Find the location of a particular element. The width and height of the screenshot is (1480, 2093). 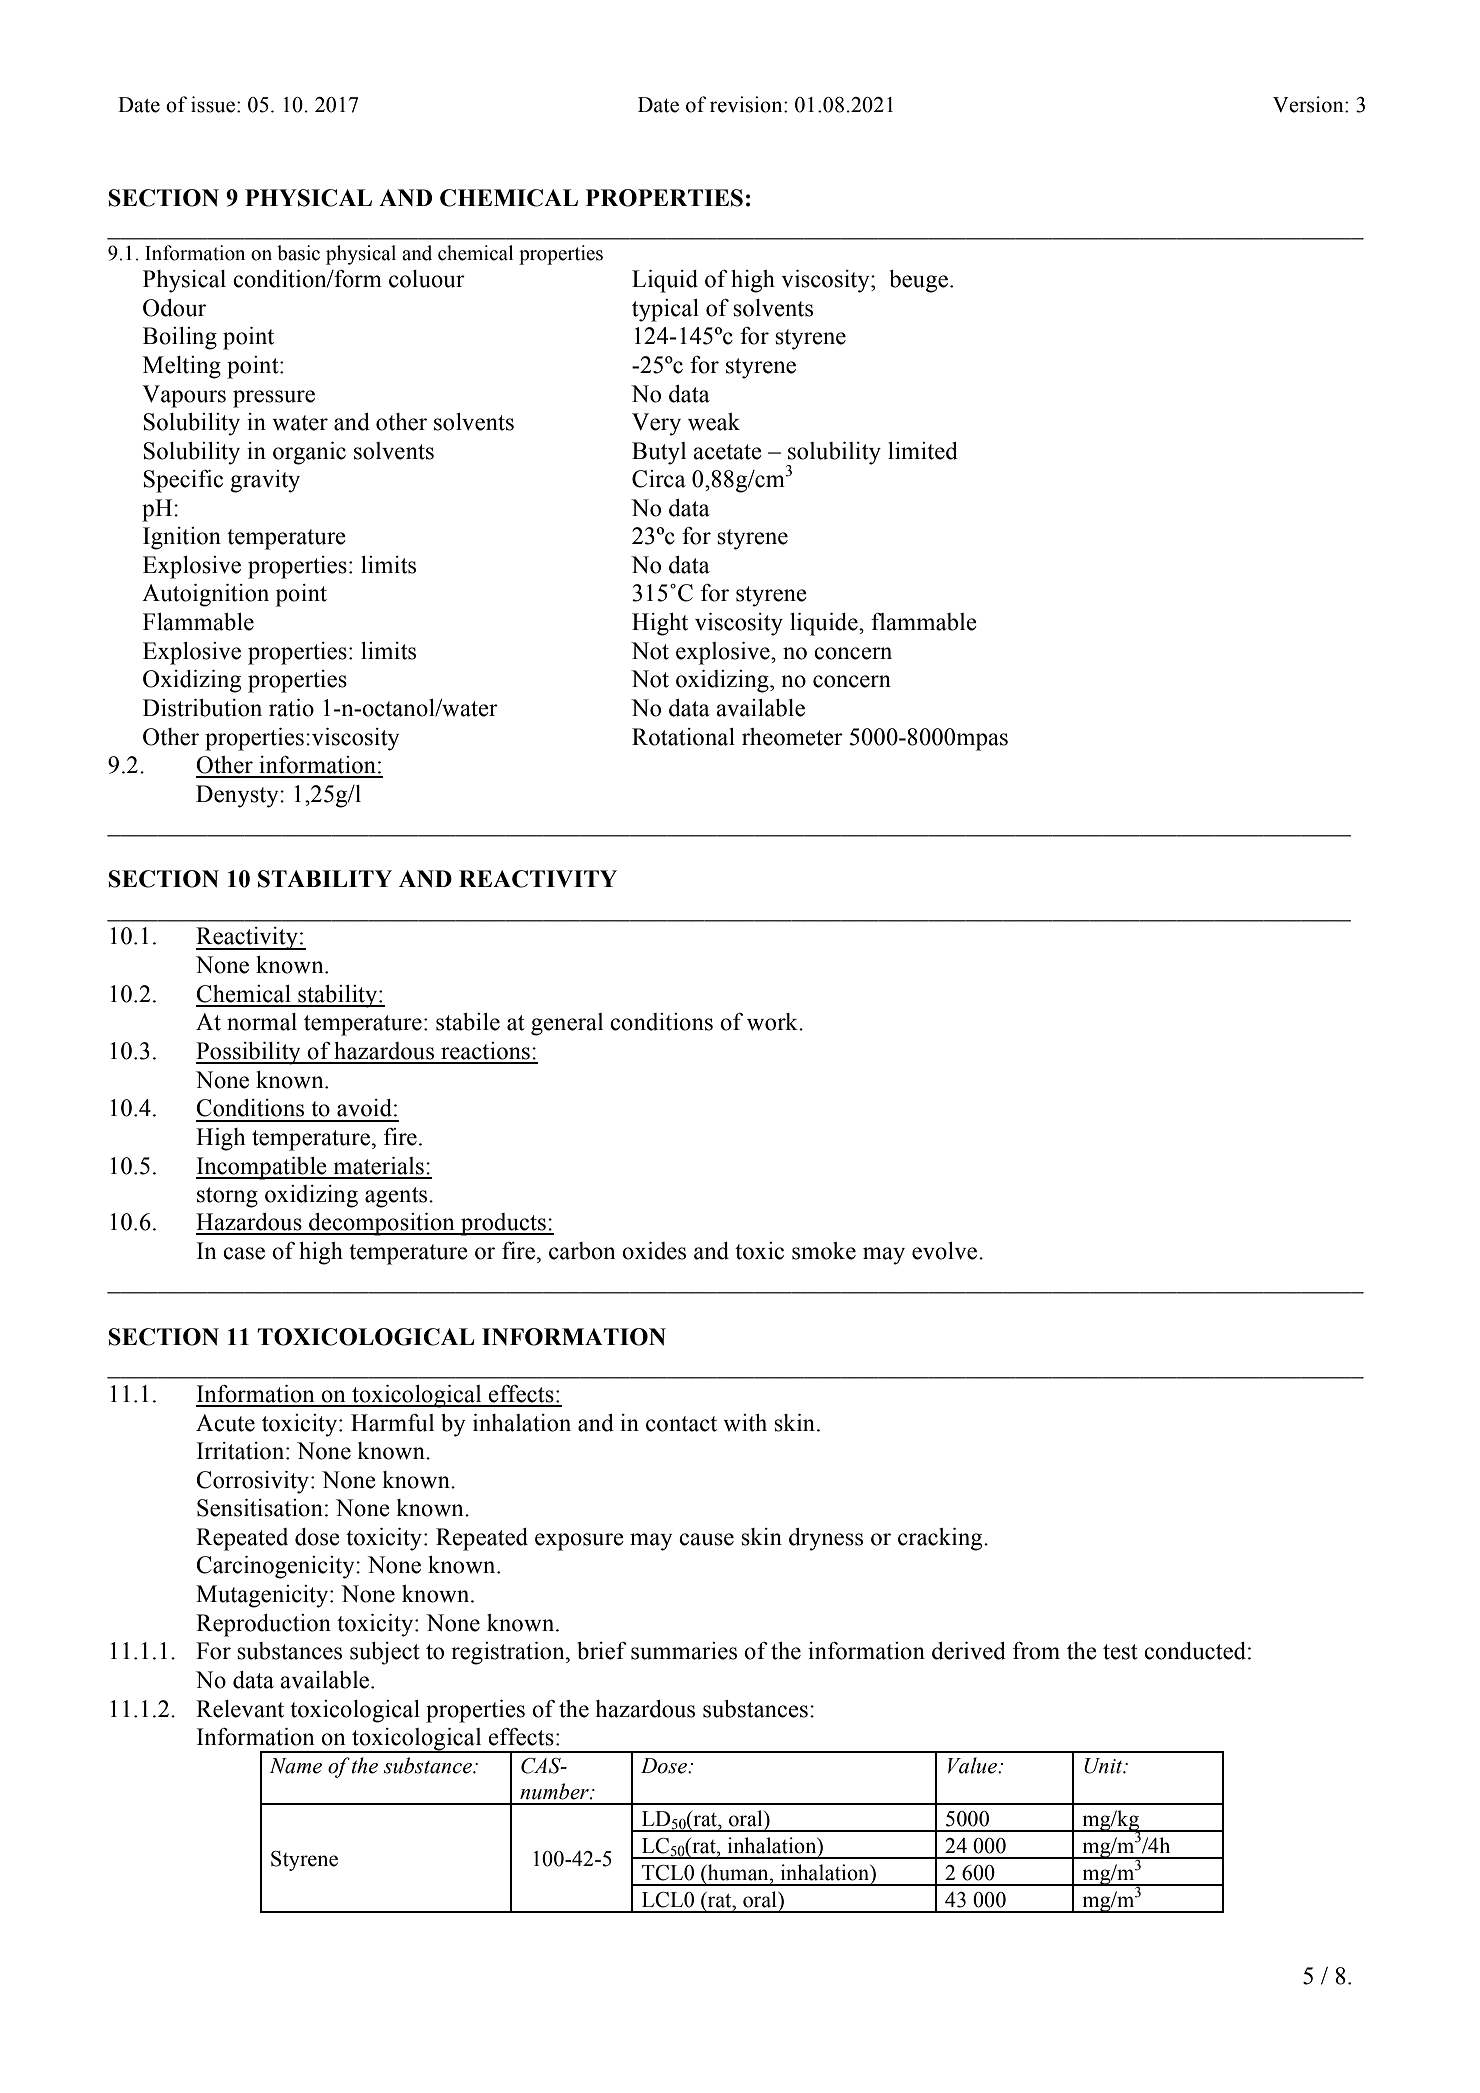

case is located at coordinates (244, 1253).
